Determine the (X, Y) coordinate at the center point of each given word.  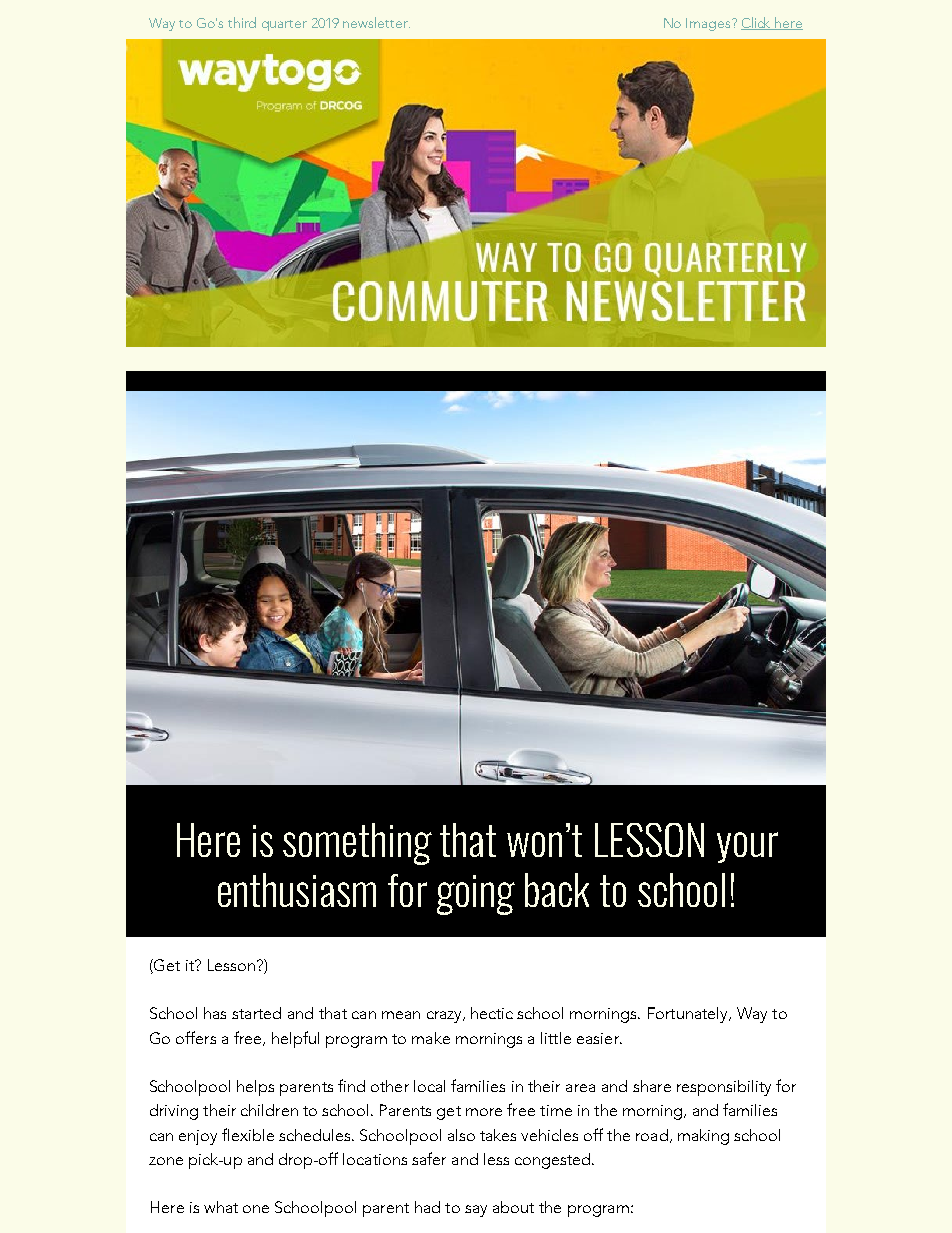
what (221, 1207)
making (703, 1137)
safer (429, 1158)
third (242, 22)
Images (709, 24)
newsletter (376, 22)
